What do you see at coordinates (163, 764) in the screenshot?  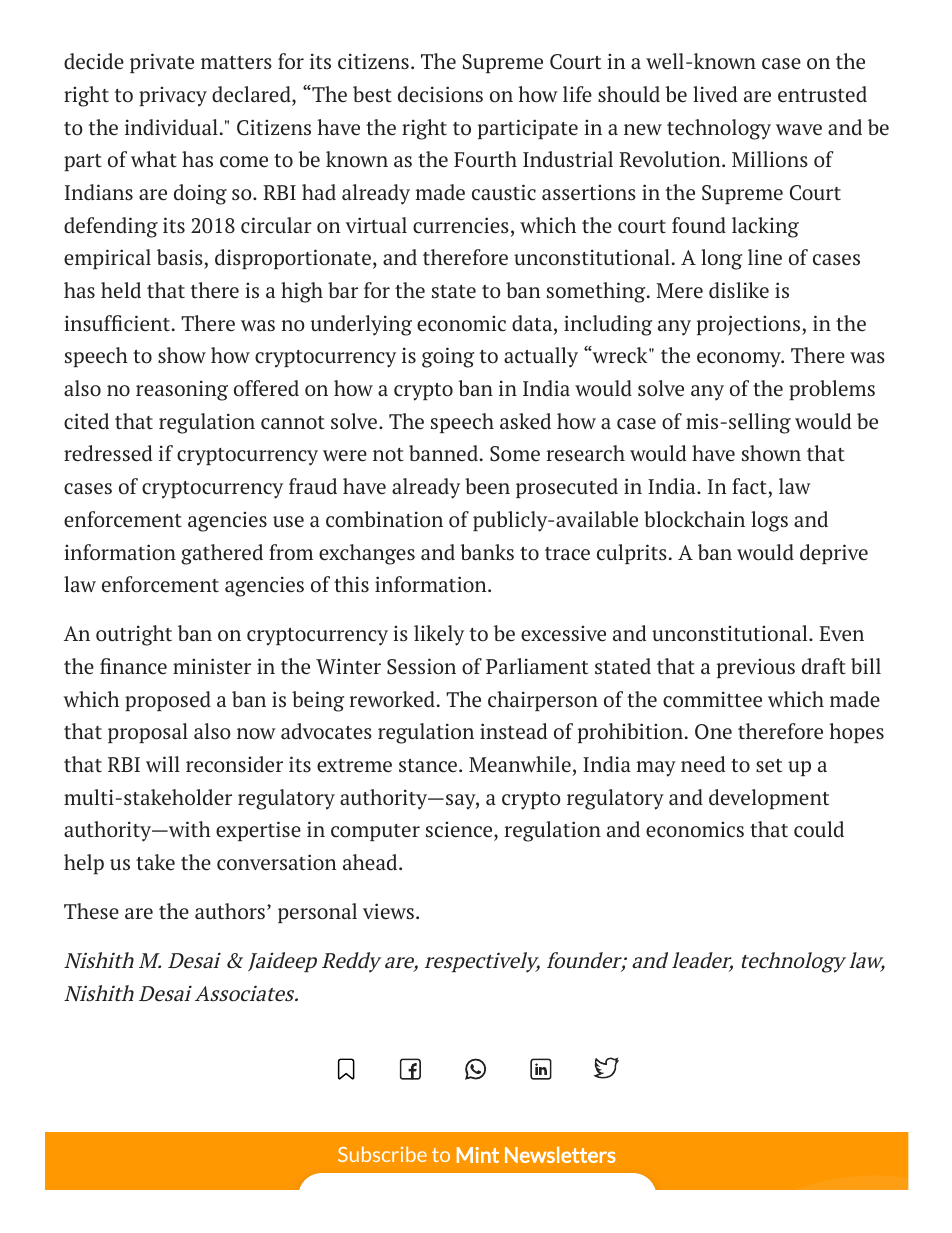 I see `will` at bounding box center [163, 764].
